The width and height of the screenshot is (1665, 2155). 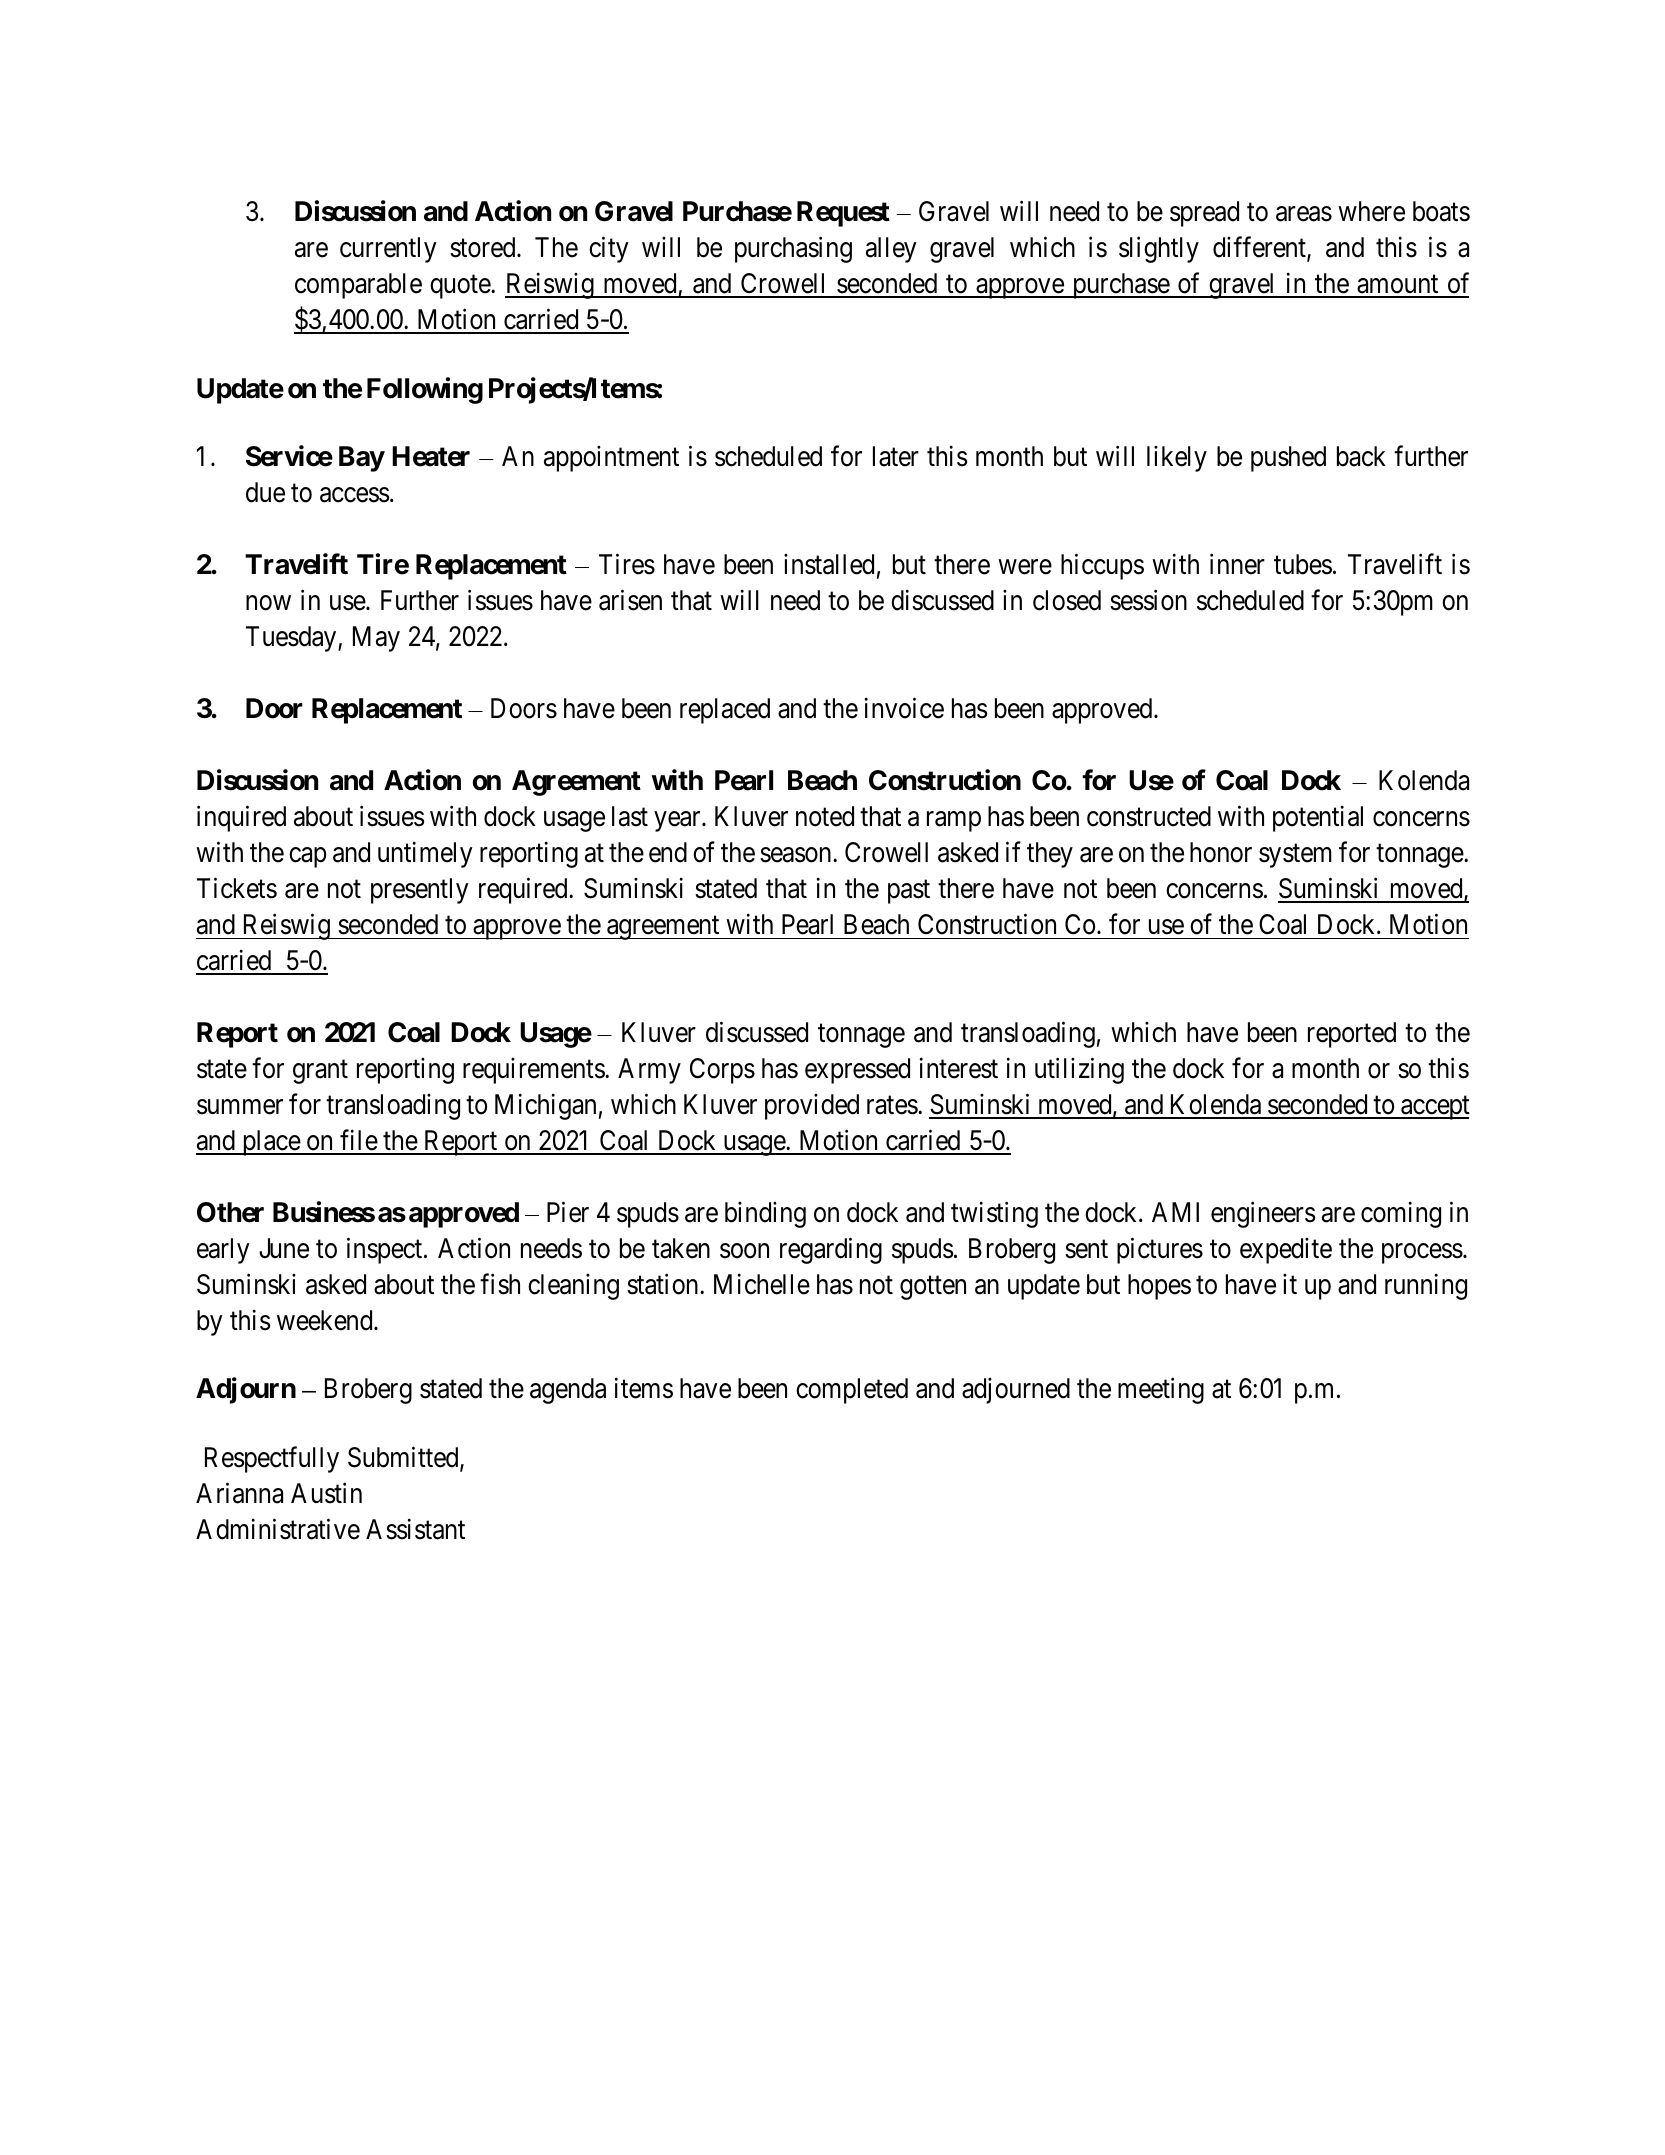 What do you see at coordinates (326, 1493) in the screenshot?
I see `Austin` at bounding box center [326, 1493].
